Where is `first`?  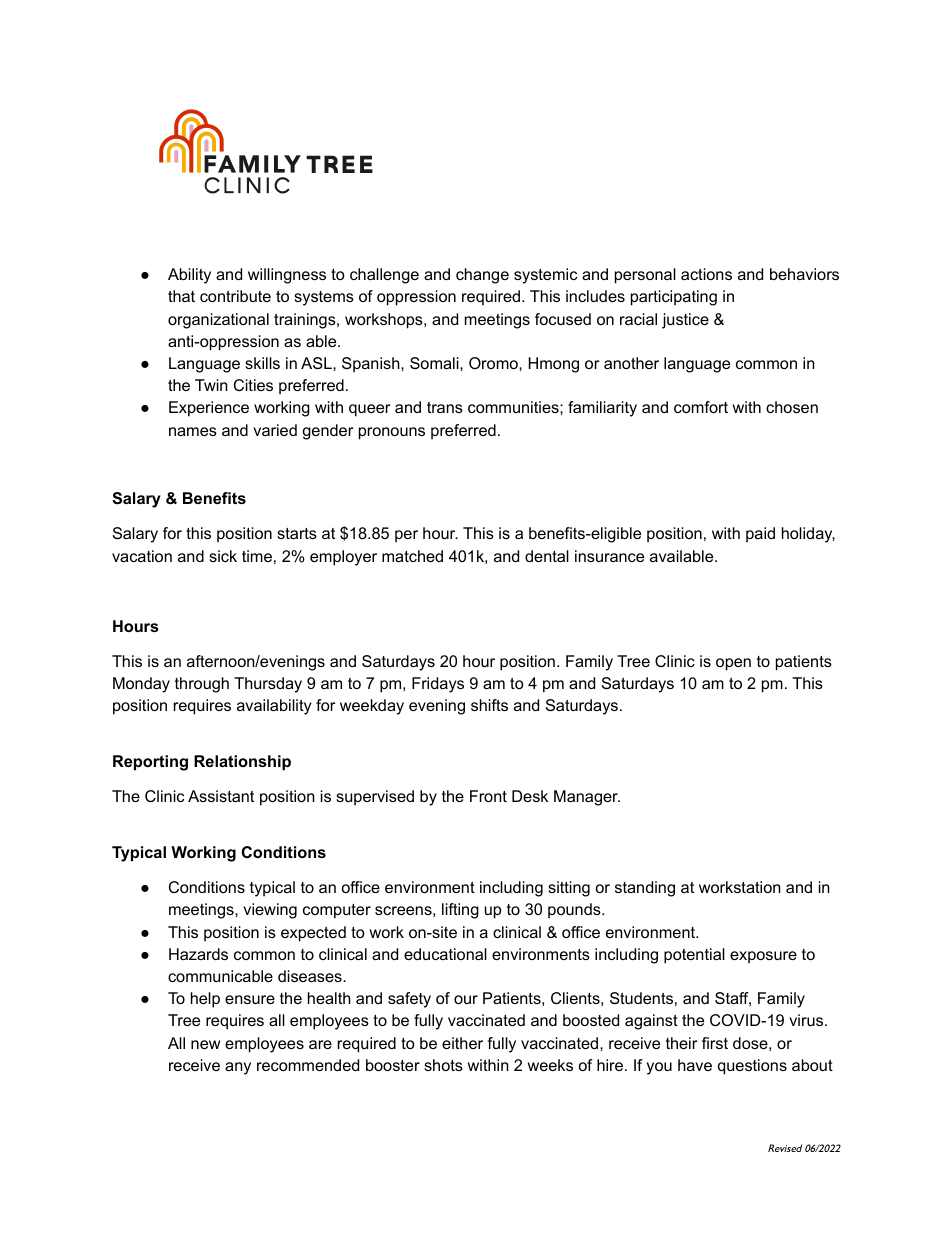
first is located at coordinates (715, 1043).
